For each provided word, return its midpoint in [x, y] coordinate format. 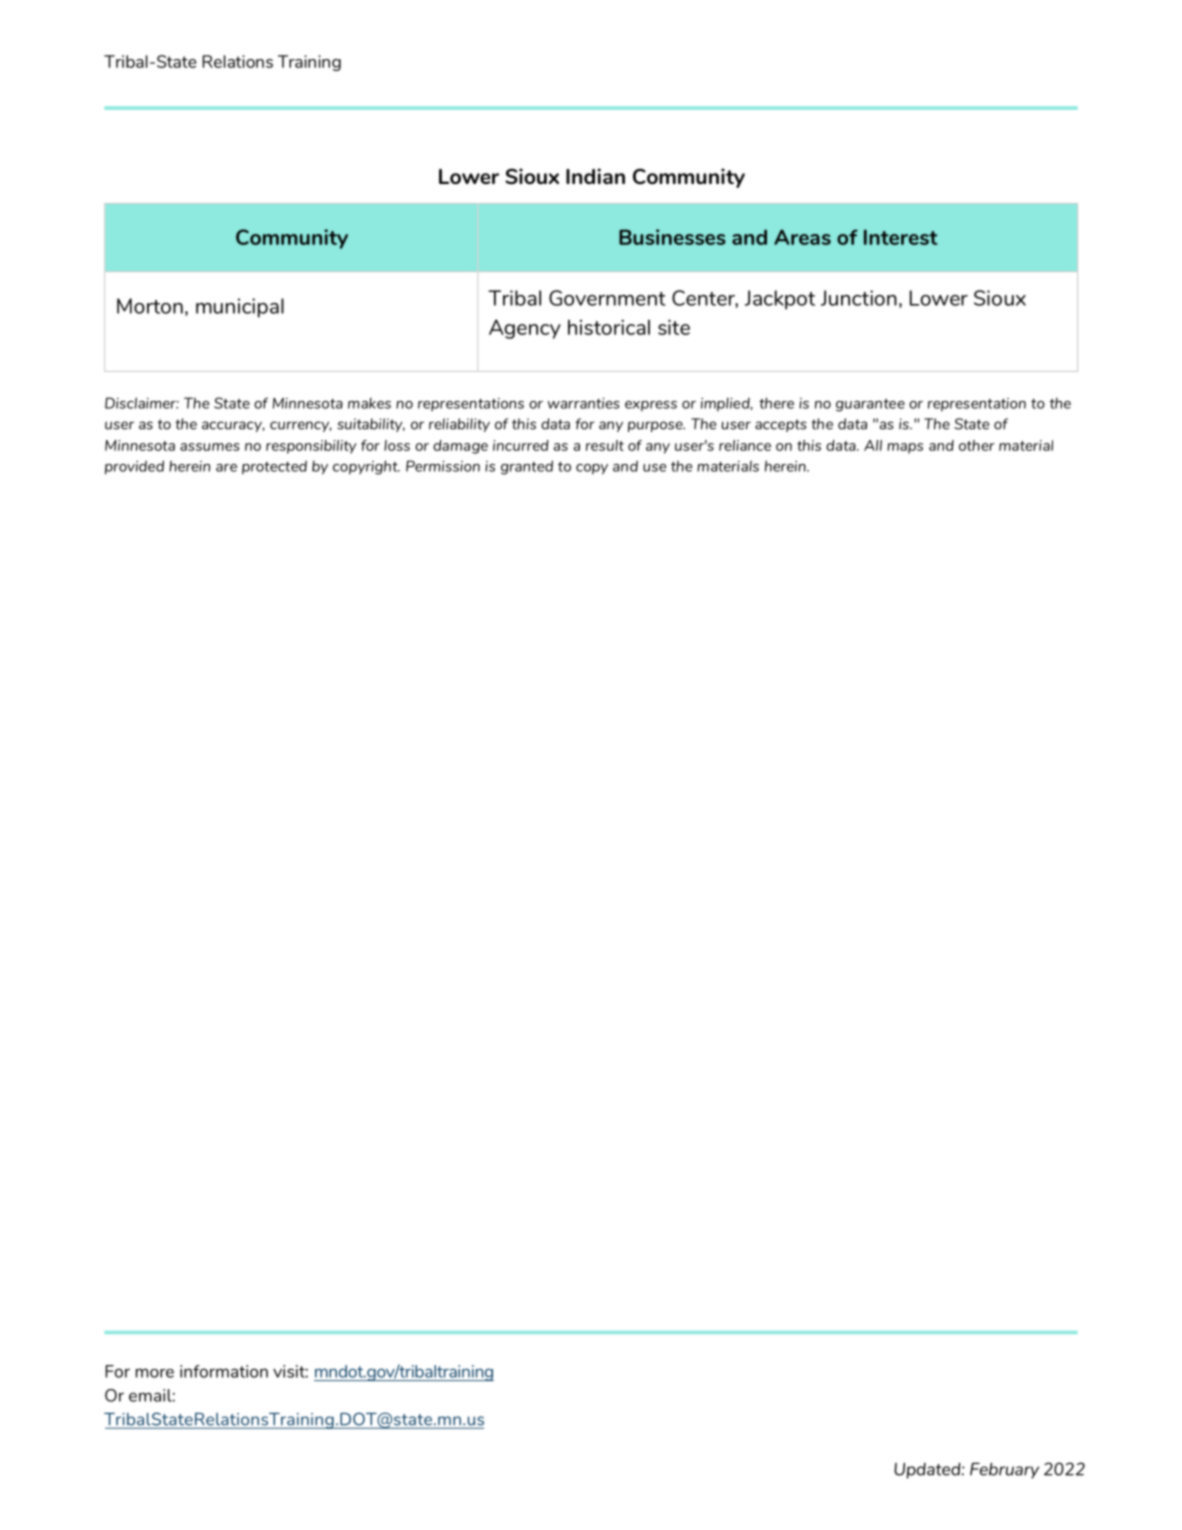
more [155, 1373]
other [977, 445]
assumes [210, 447]
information [224, 1371]
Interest [901, 237]
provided [134, 467]
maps [905, 448]
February [1004, 1470]
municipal [240, 308]
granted [527, 467]
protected [274, 467]
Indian [595, 176]
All [873, 445]
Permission [443, 466]
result [605, 445]
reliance [745, 445]
